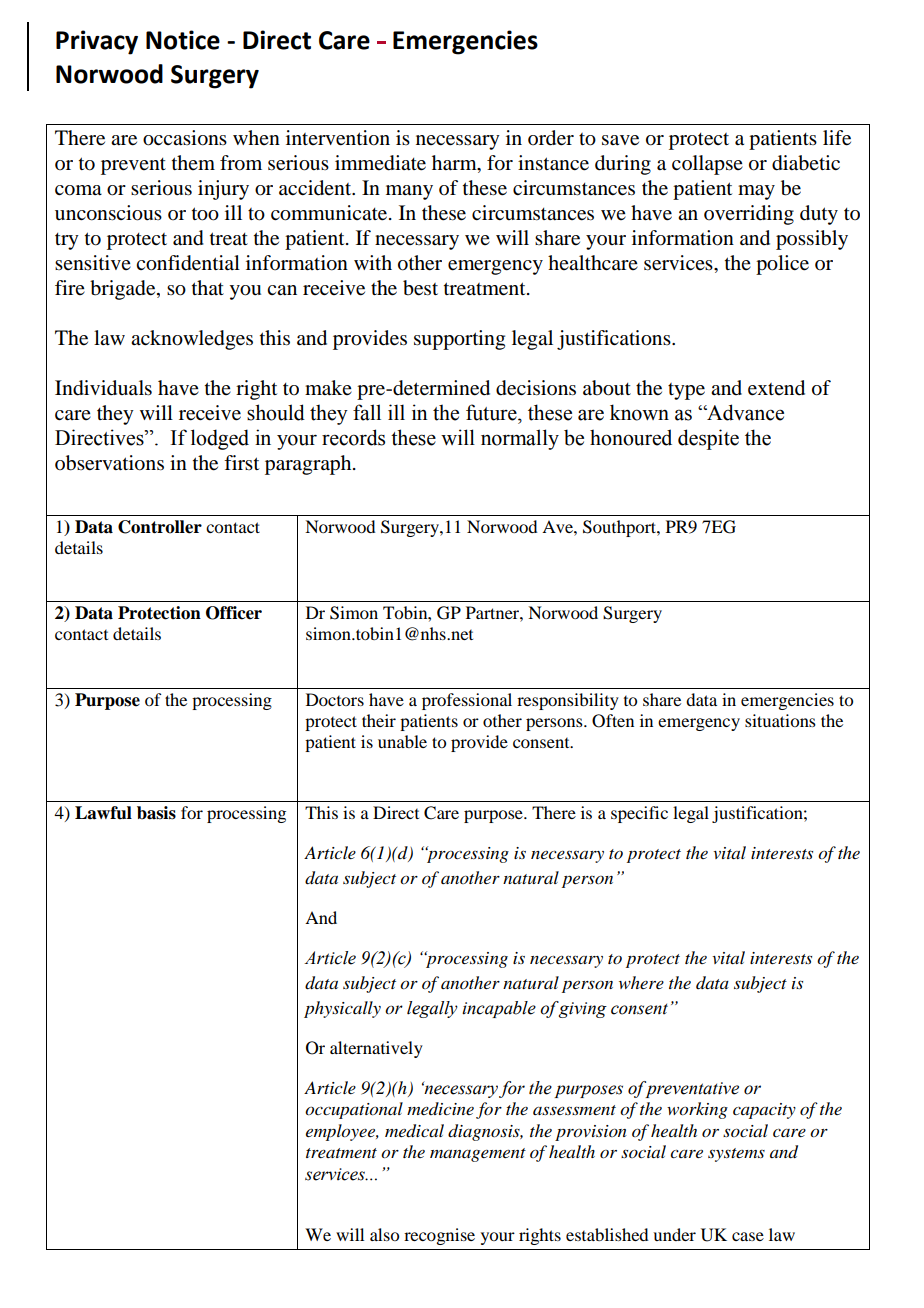  What do you see at coordinates (183, 40) in the page?
I see `Notice` at bounding box center [183, 40].
